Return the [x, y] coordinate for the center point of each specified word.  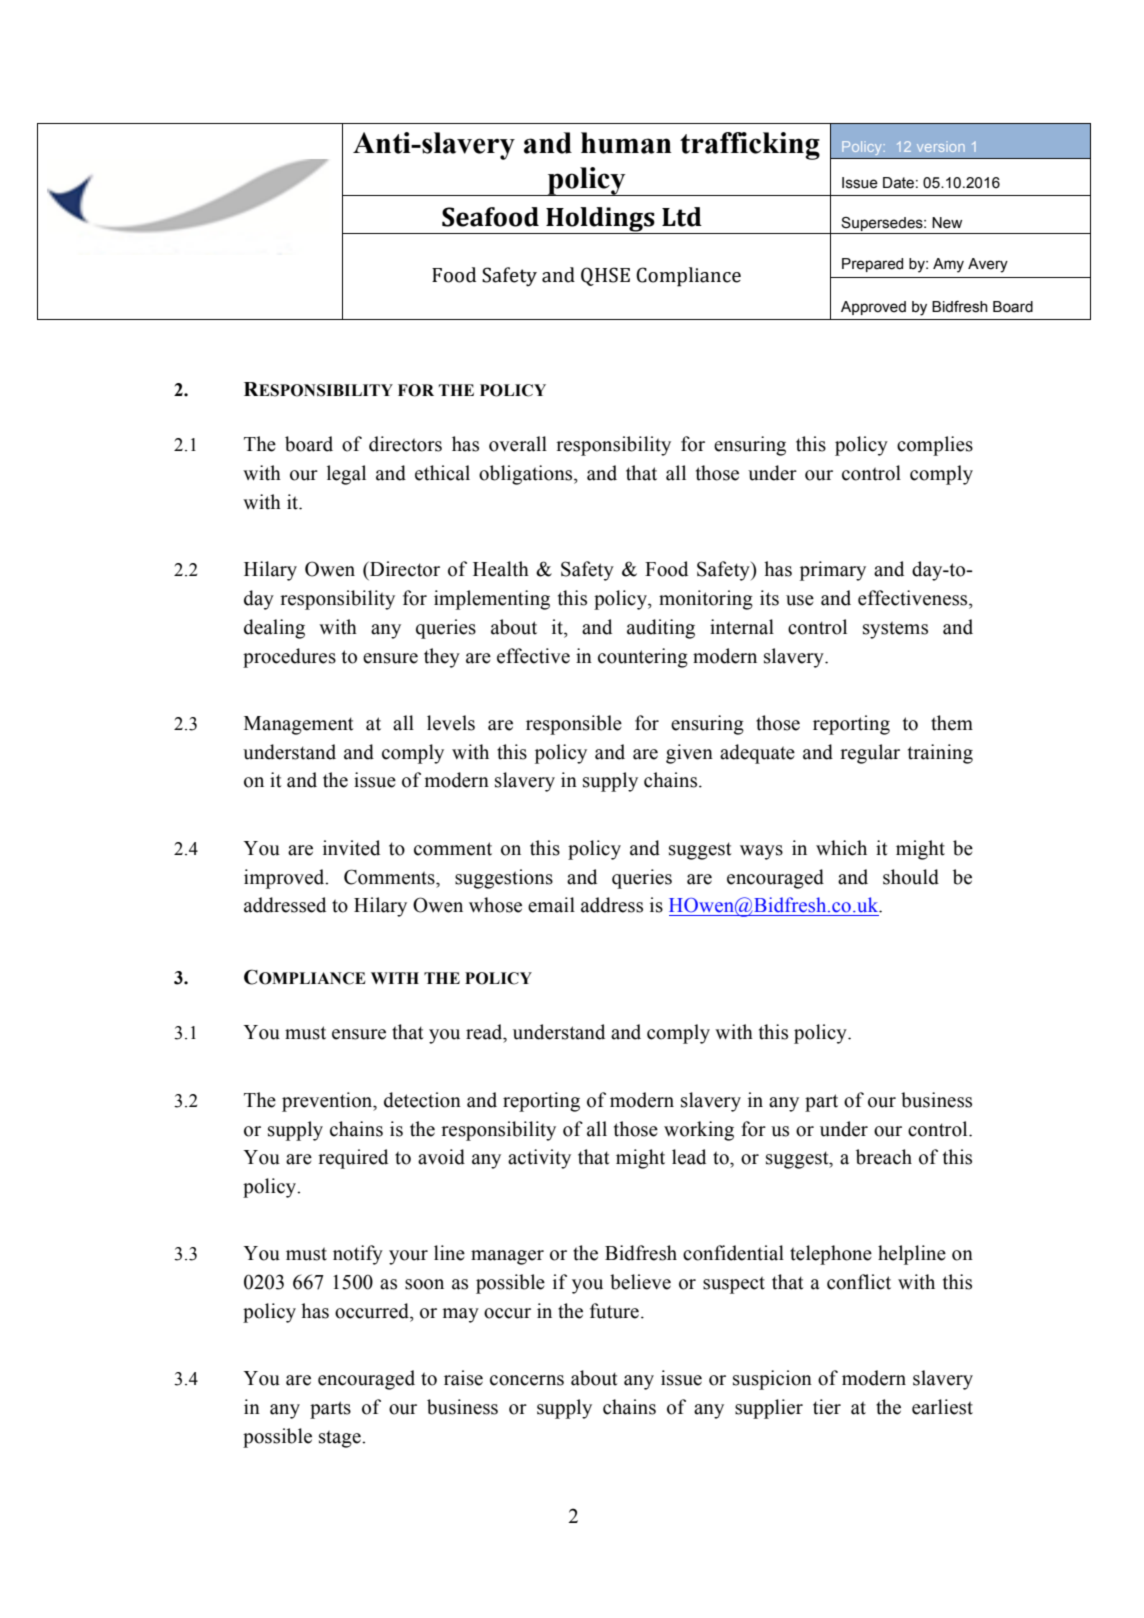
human [626, 143]
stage [341, 1439]
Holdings [600, 220]
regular [870, 754]
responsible [574, 725]
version [941, 148]
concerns [527, 1380]
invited [351, 848]
